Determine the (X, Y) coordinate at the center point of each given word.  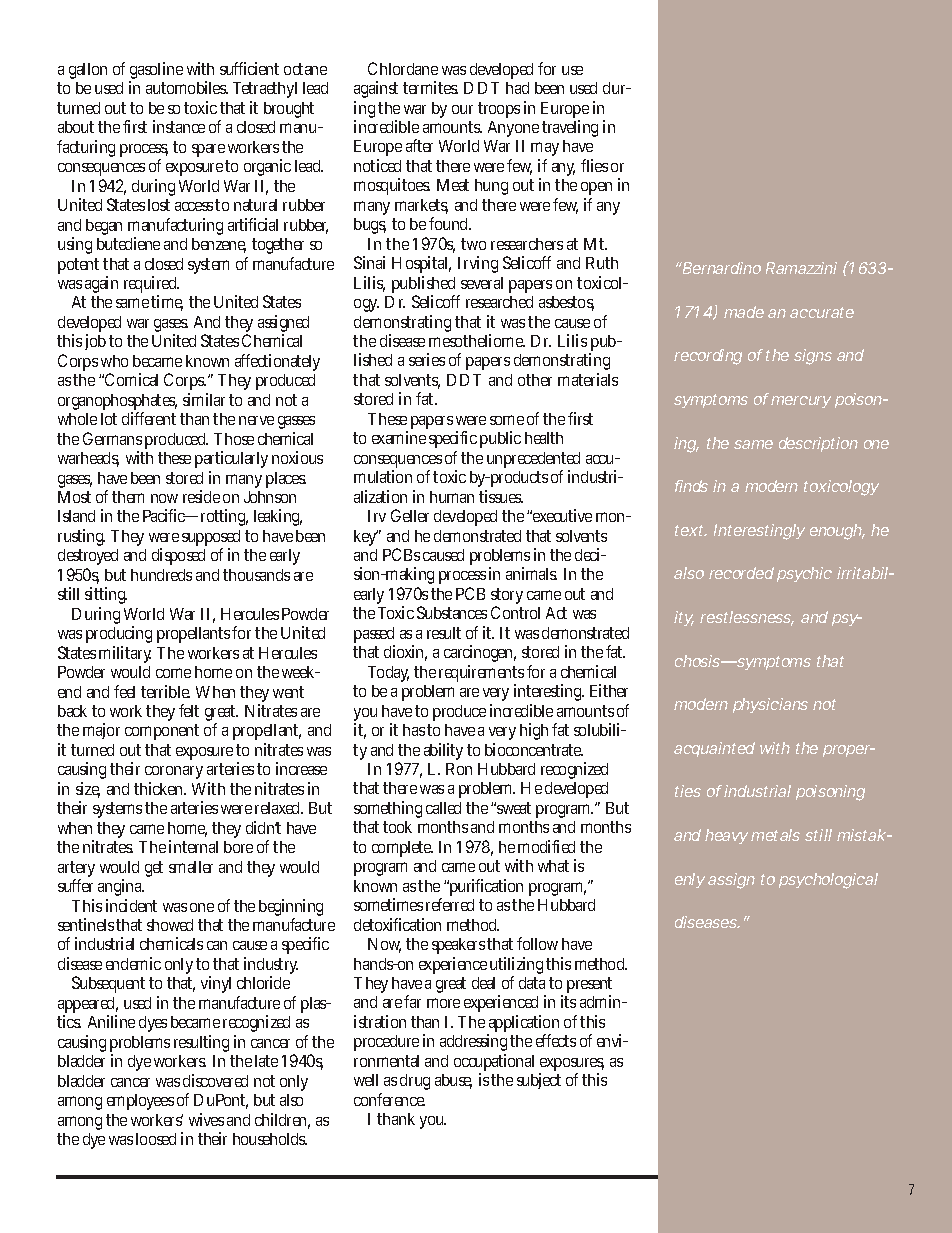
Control (515, 612)
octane (305, 69)
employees (140, 1102)
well (366, 1080)
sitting (106, 597)
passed (374, 636)
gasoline (156, 72)
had (517, 88)
